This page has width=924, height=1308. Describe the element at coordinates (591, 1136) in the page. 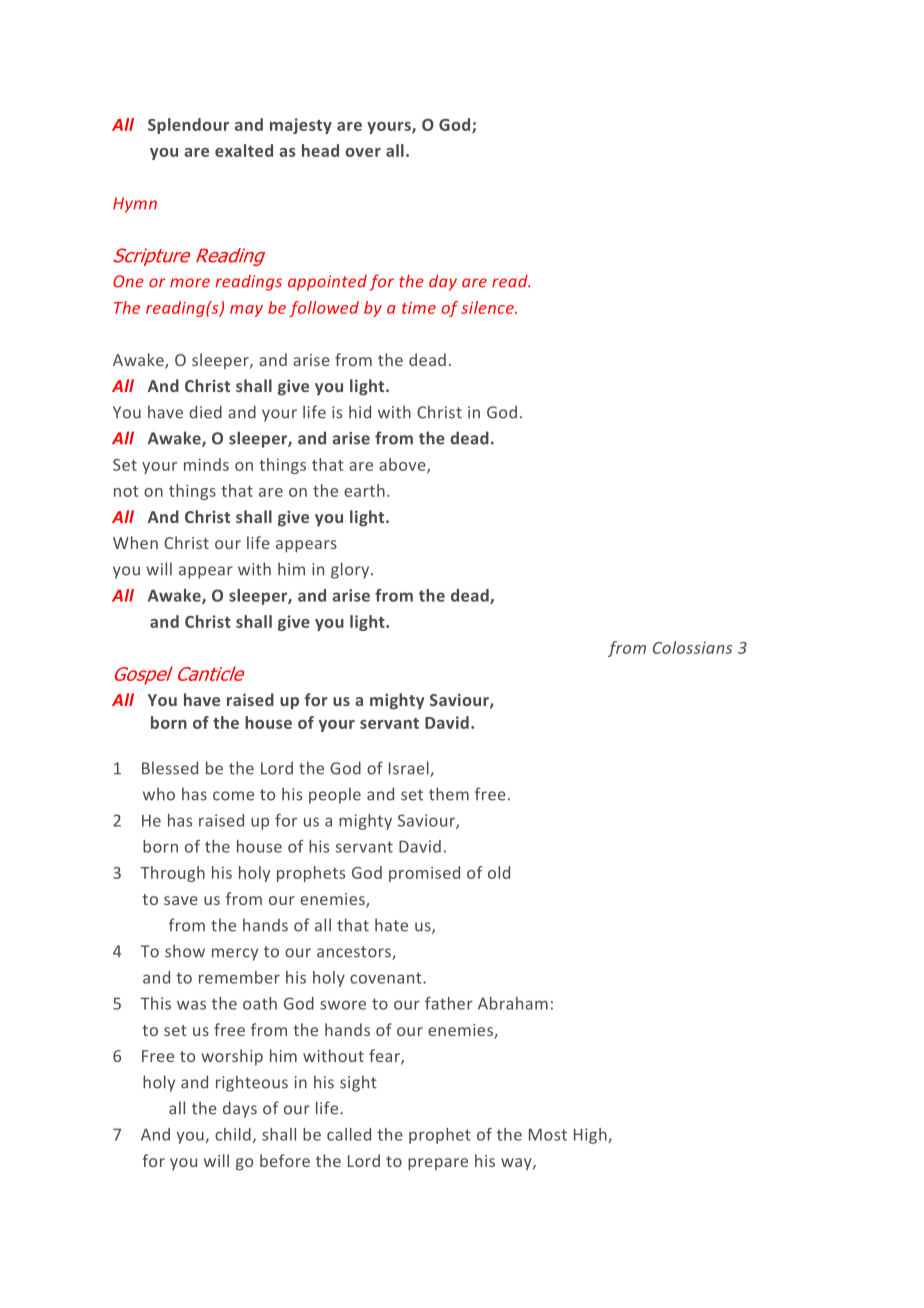

I see `High` at that location.
